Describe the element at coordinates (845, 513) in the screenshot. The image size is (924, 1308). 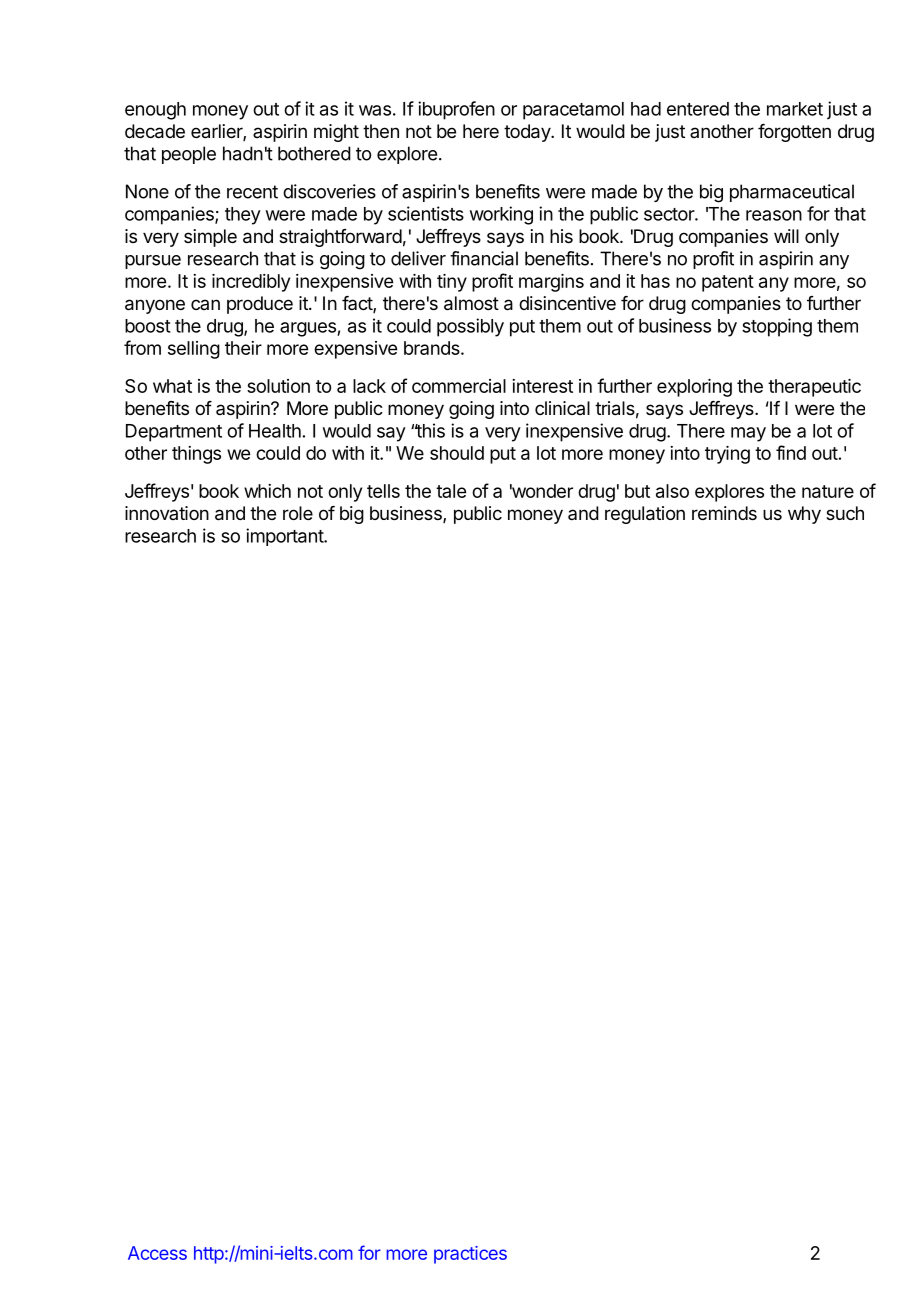
I see `such` at that location.
